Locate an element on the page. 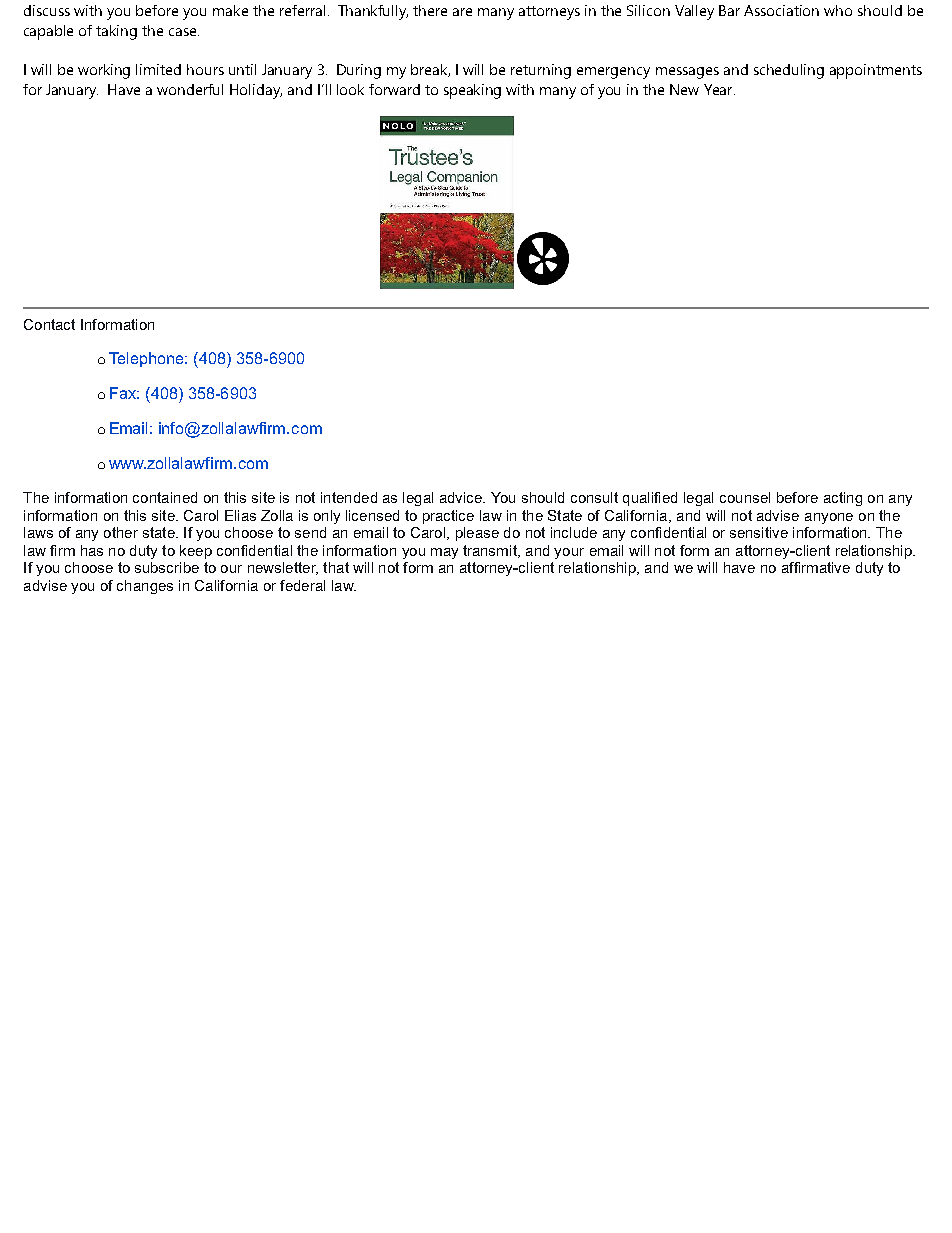  may is located at coordinates (444, 553).
